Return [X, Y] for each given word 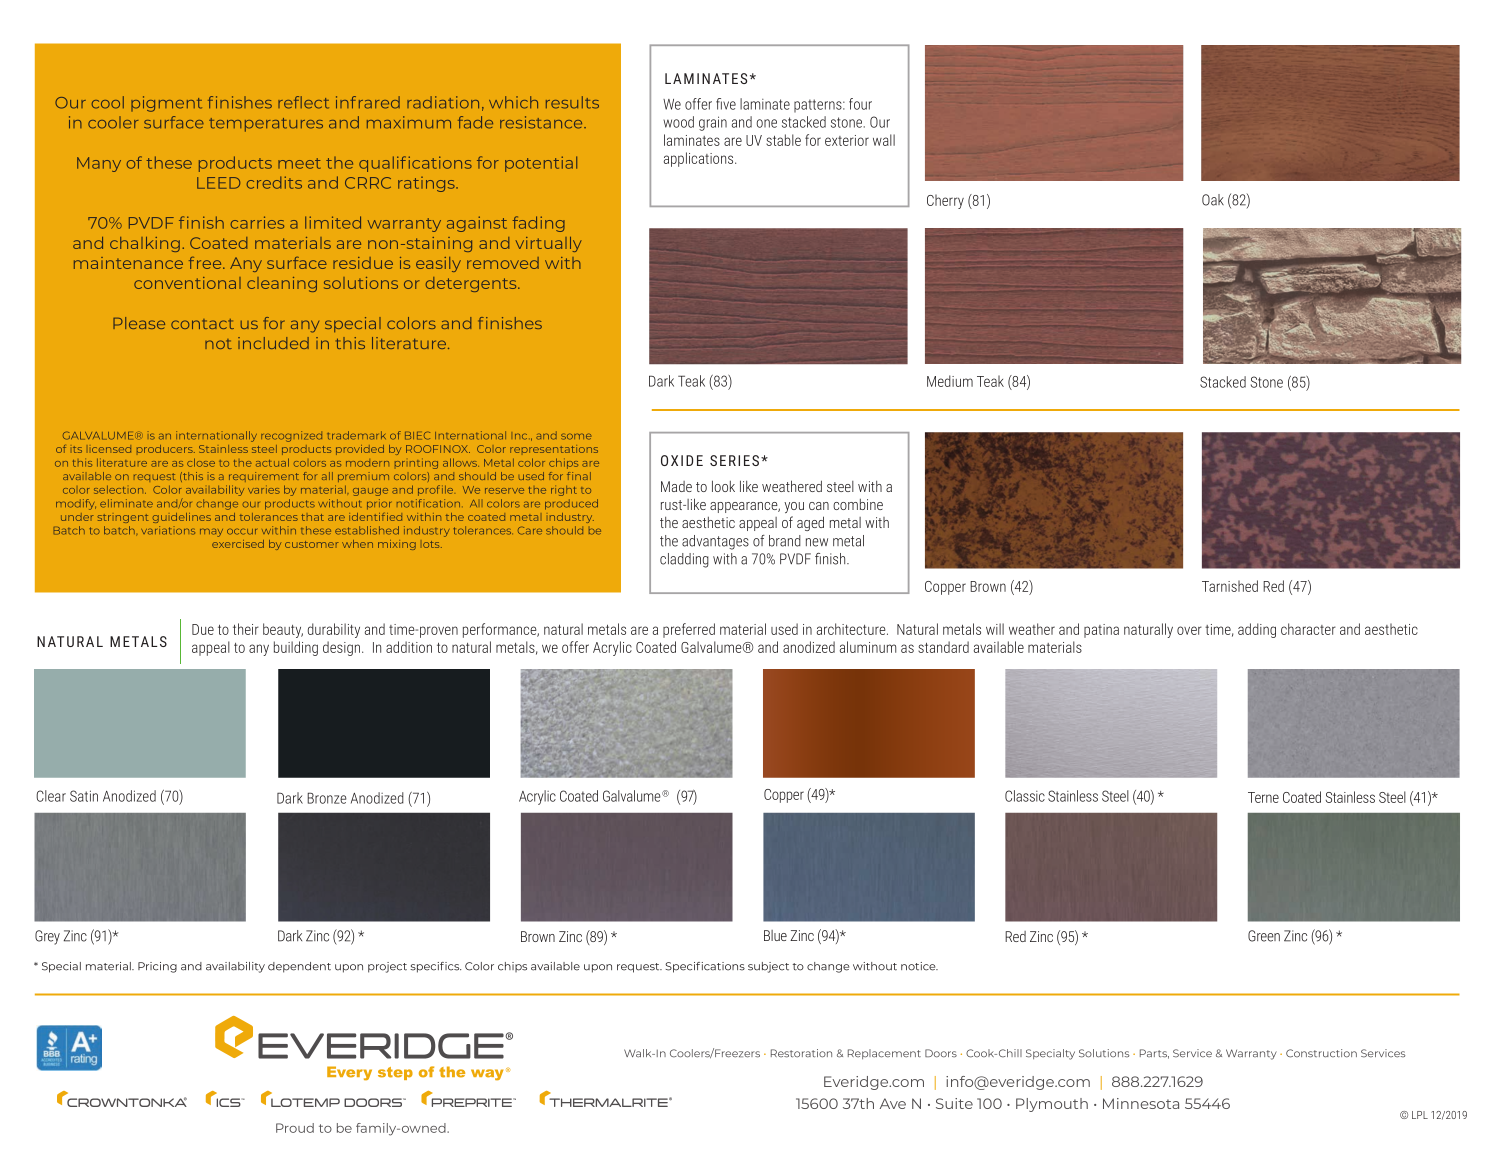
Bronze [327, 798]
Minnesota [1141, 1103]
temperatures [266, 125]
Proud [295, 1128]
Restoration [801, 1053]
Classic [1025, 796]
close [201, 462]
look [723, 486]
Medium [950, 381]
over [1189, 630]
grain [713, 123]
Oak [1213, 200]
